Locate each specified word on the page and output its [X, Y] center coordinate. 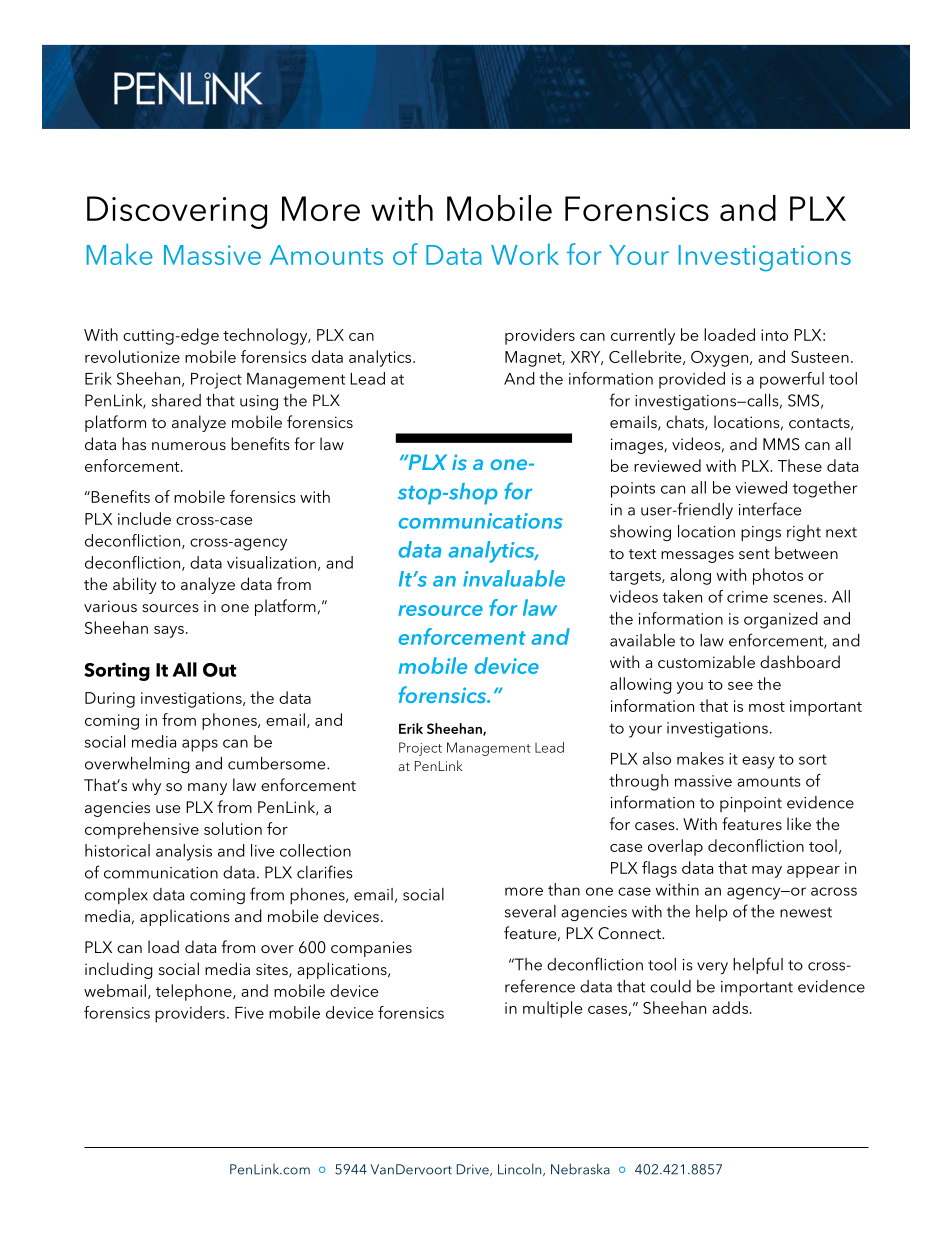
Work [525, 254]
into [774, 335]
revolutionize [132, 356]
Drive [474, 1170]
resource [441, 610]
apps [200, 745]
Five [249, 1013]
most [767, 707]
